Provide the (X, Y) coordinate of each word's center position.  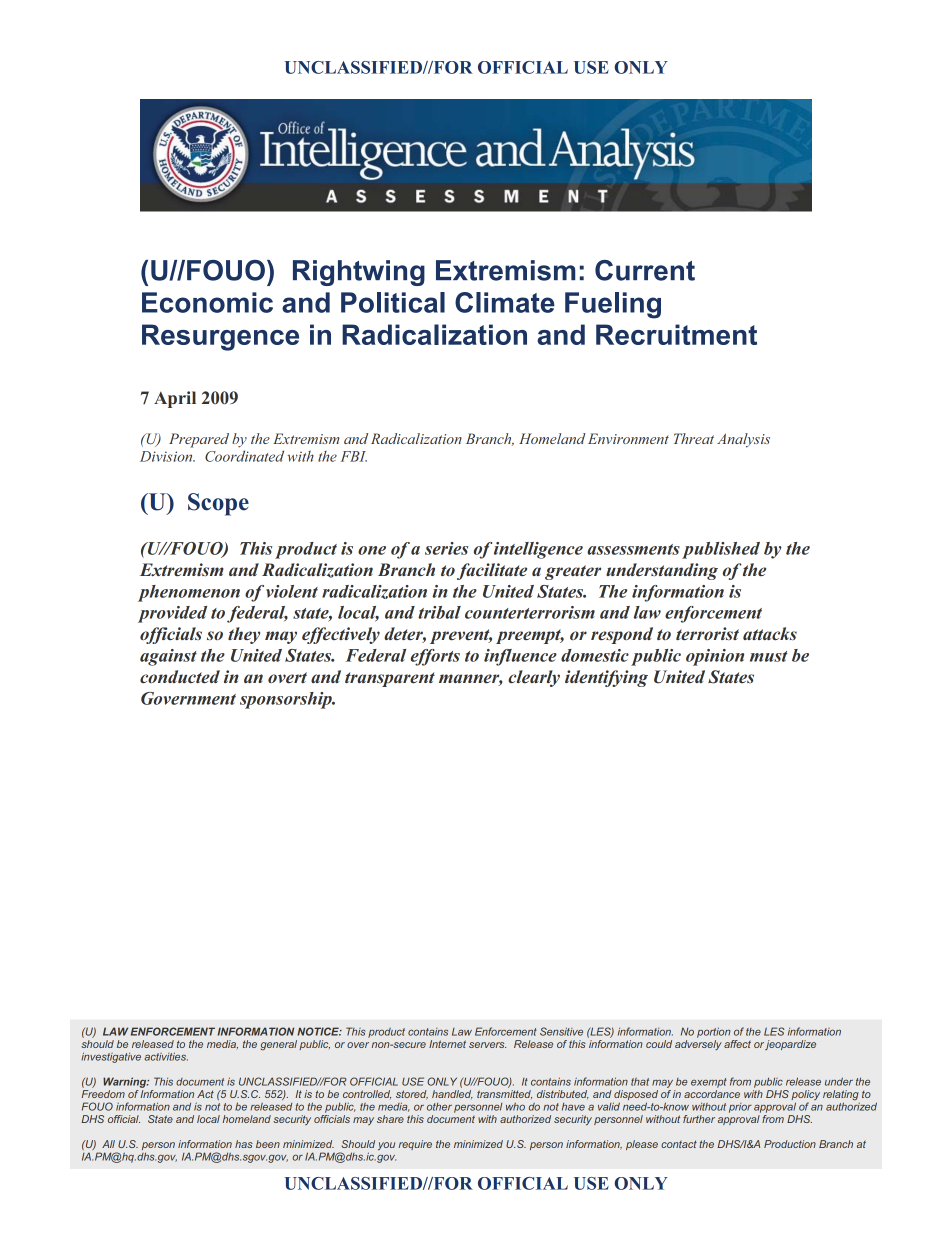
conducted (180, 676)
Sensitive (561, 1031)
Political (393, 302)
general (279, 1045)
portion (714, 1032)
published (721, 550)
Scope (218, 504)
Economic (207, 302)
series (446, 548)
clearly (534, 678)
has (244, 1144)
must (769, 656)
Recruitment (676, 334)
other (439, 1107)
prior (740, 1108)
